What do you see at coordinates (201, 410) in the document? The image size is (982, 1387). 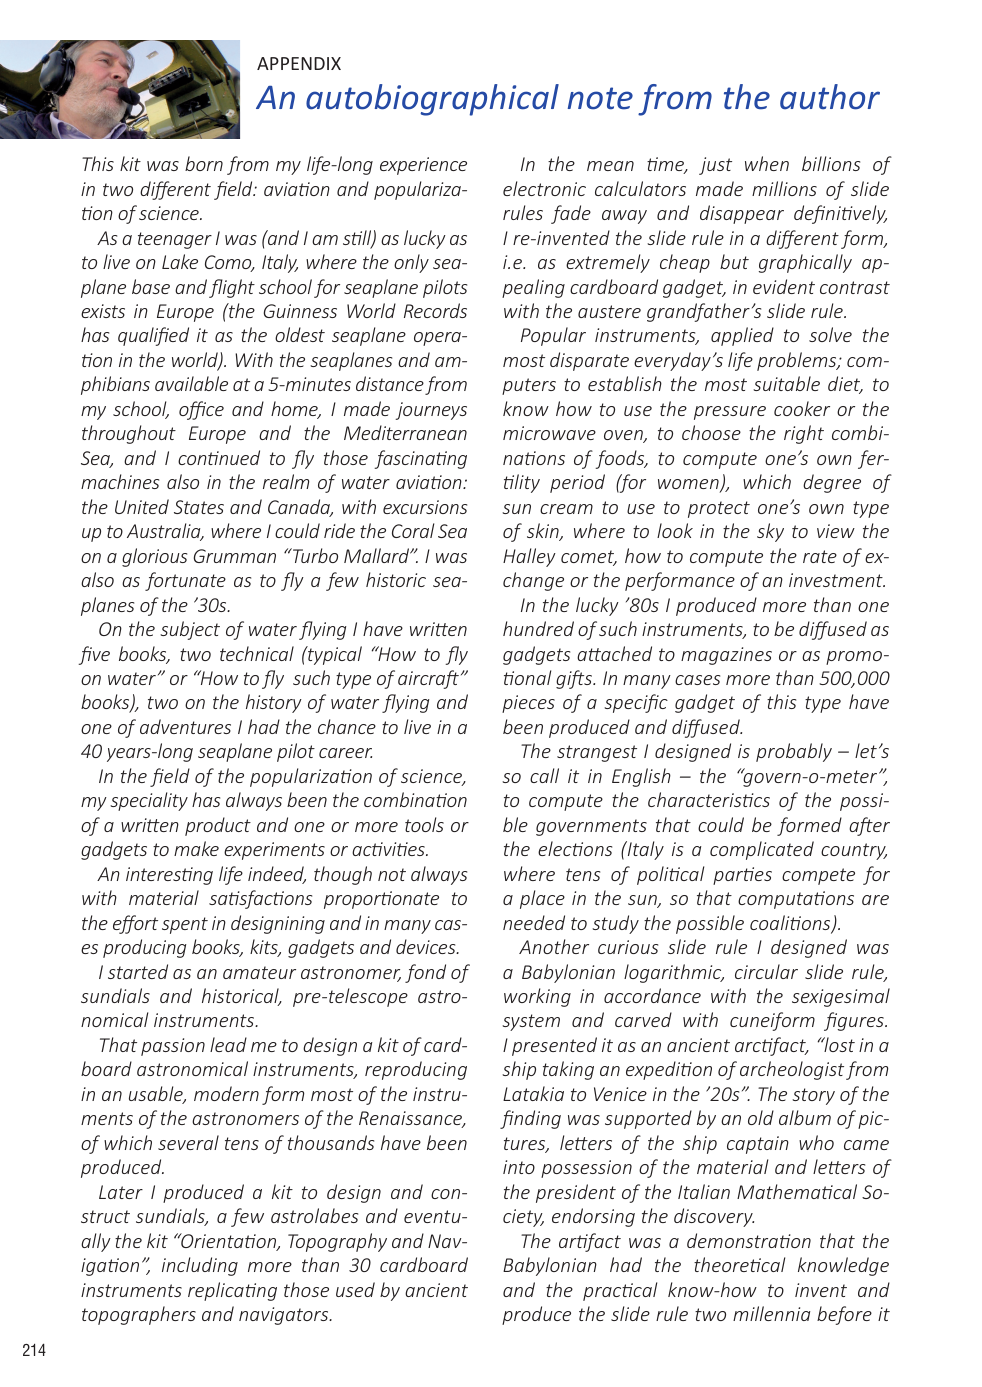 I see `office` at bounding box center [201, 410].
